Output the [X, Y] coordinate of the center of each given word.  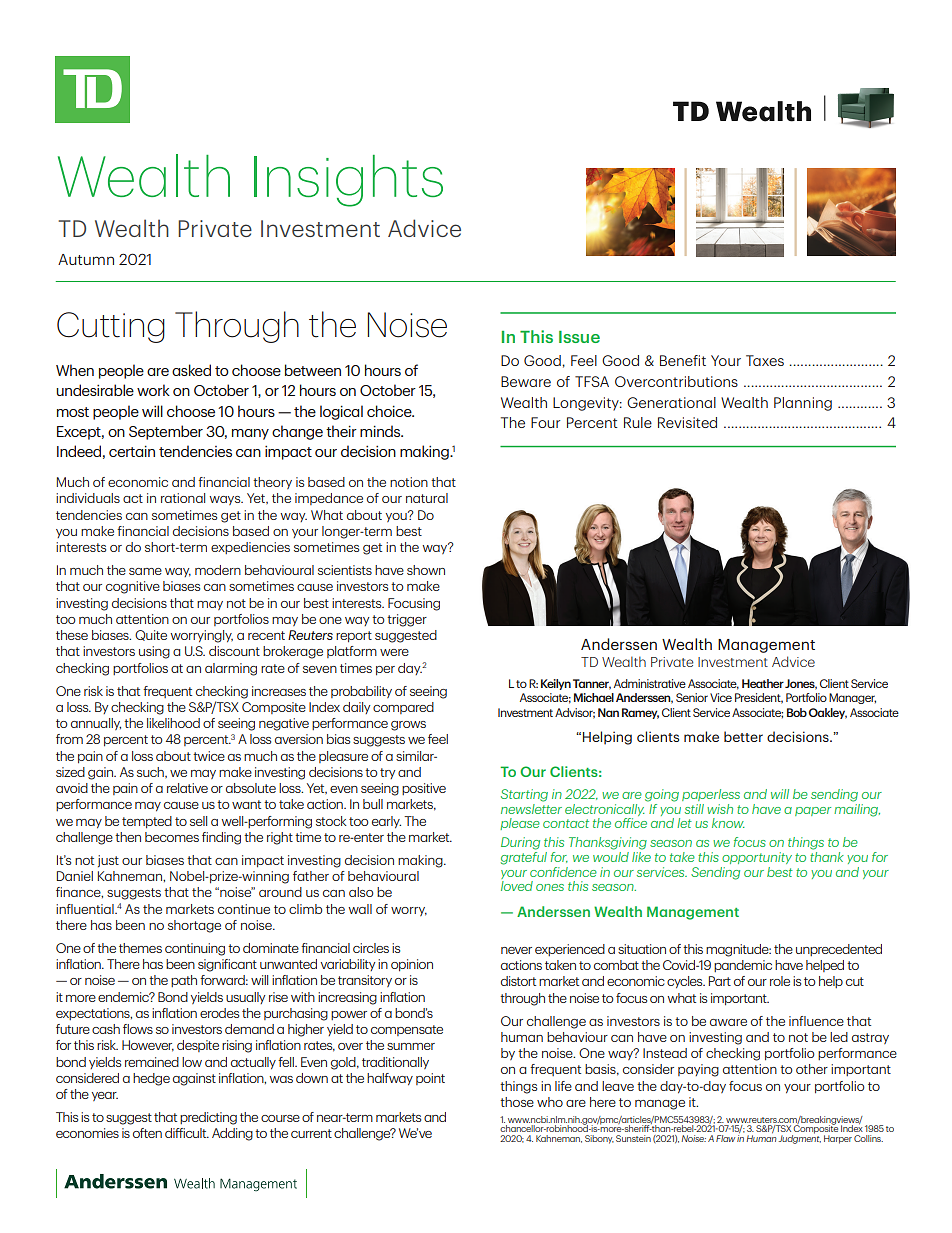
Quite [151, 635]
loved [517, 886]
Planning [803, 404]
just [108, 861]
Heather [763, 683]
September [166, 432]
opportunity [757, 858]
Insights [348, 181]
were [394, 652]
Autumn [86, 259]
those [517, 1102]
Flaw [725, 1138]
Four [545, 422]
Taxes [765, 360]
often [147, 1133]
